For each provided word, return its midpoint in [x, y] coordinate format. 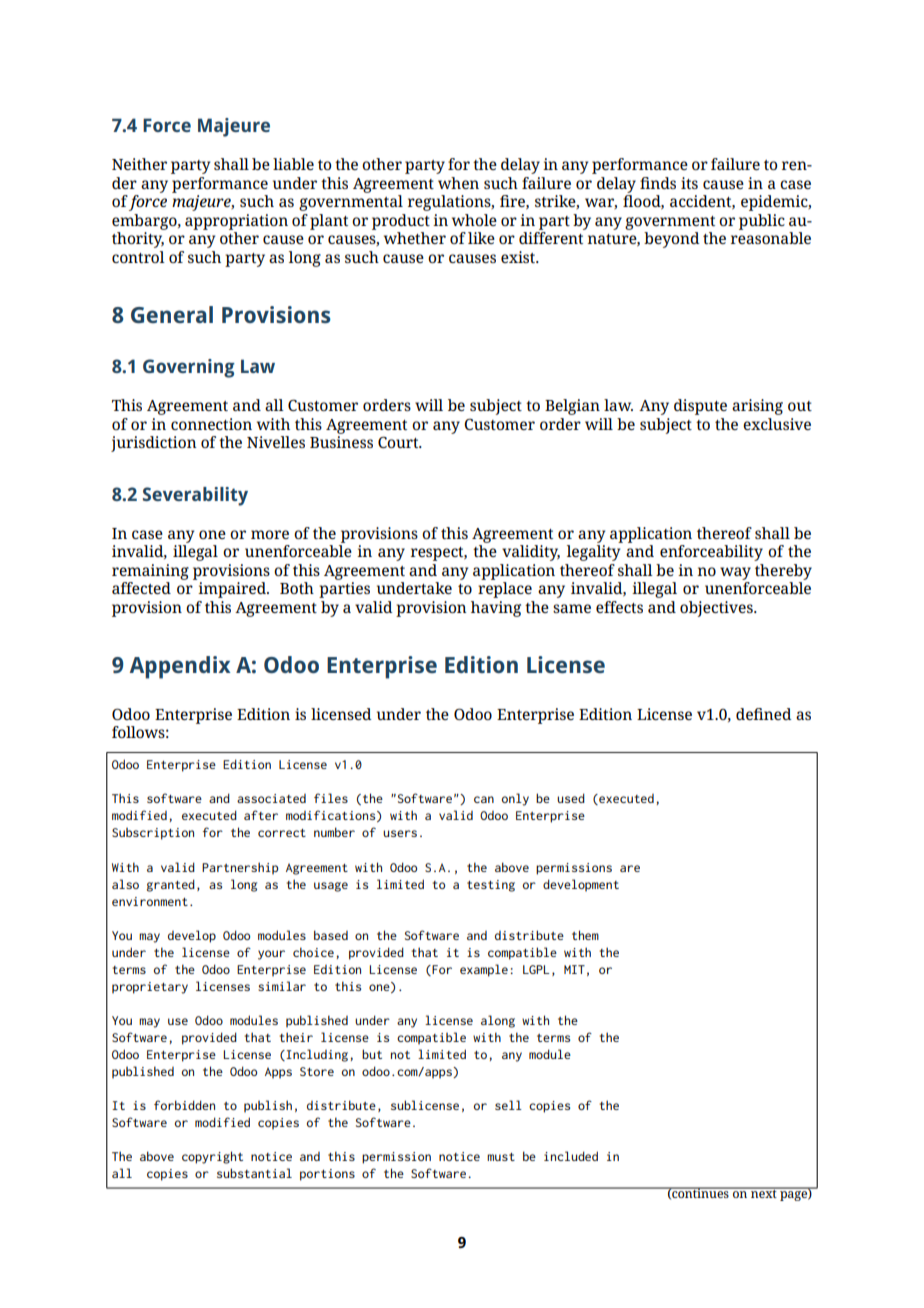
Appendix [180, 667]
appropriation [236, 222]
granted [171, 885]
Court [399, 442]
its [689, 183]
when [458, 183]
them [585, 935]
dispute [700, 407]
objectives [717, 609]
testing [491, 886]
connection [211, 424]
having [496, 609]
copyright [212, 1157]
